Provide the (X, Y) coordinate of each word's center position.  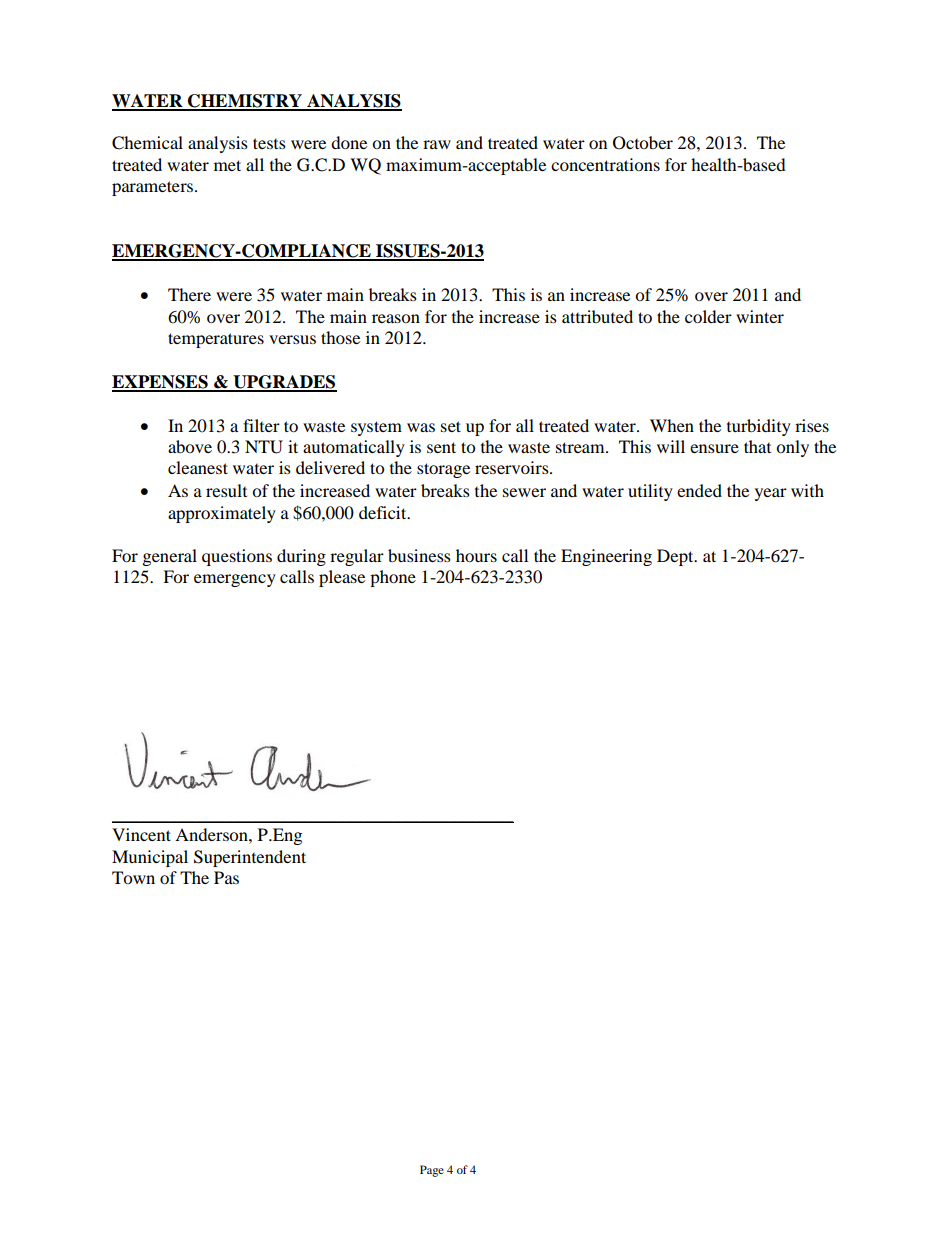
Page (432, 1171)
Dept (676, 557)
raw (437, 144)
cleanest (198, 467)
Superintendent (250, 858)
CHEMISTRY (245, 102)
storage (443, 470)
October (643, 143)
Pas (226, 877)
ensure (714, 448)
